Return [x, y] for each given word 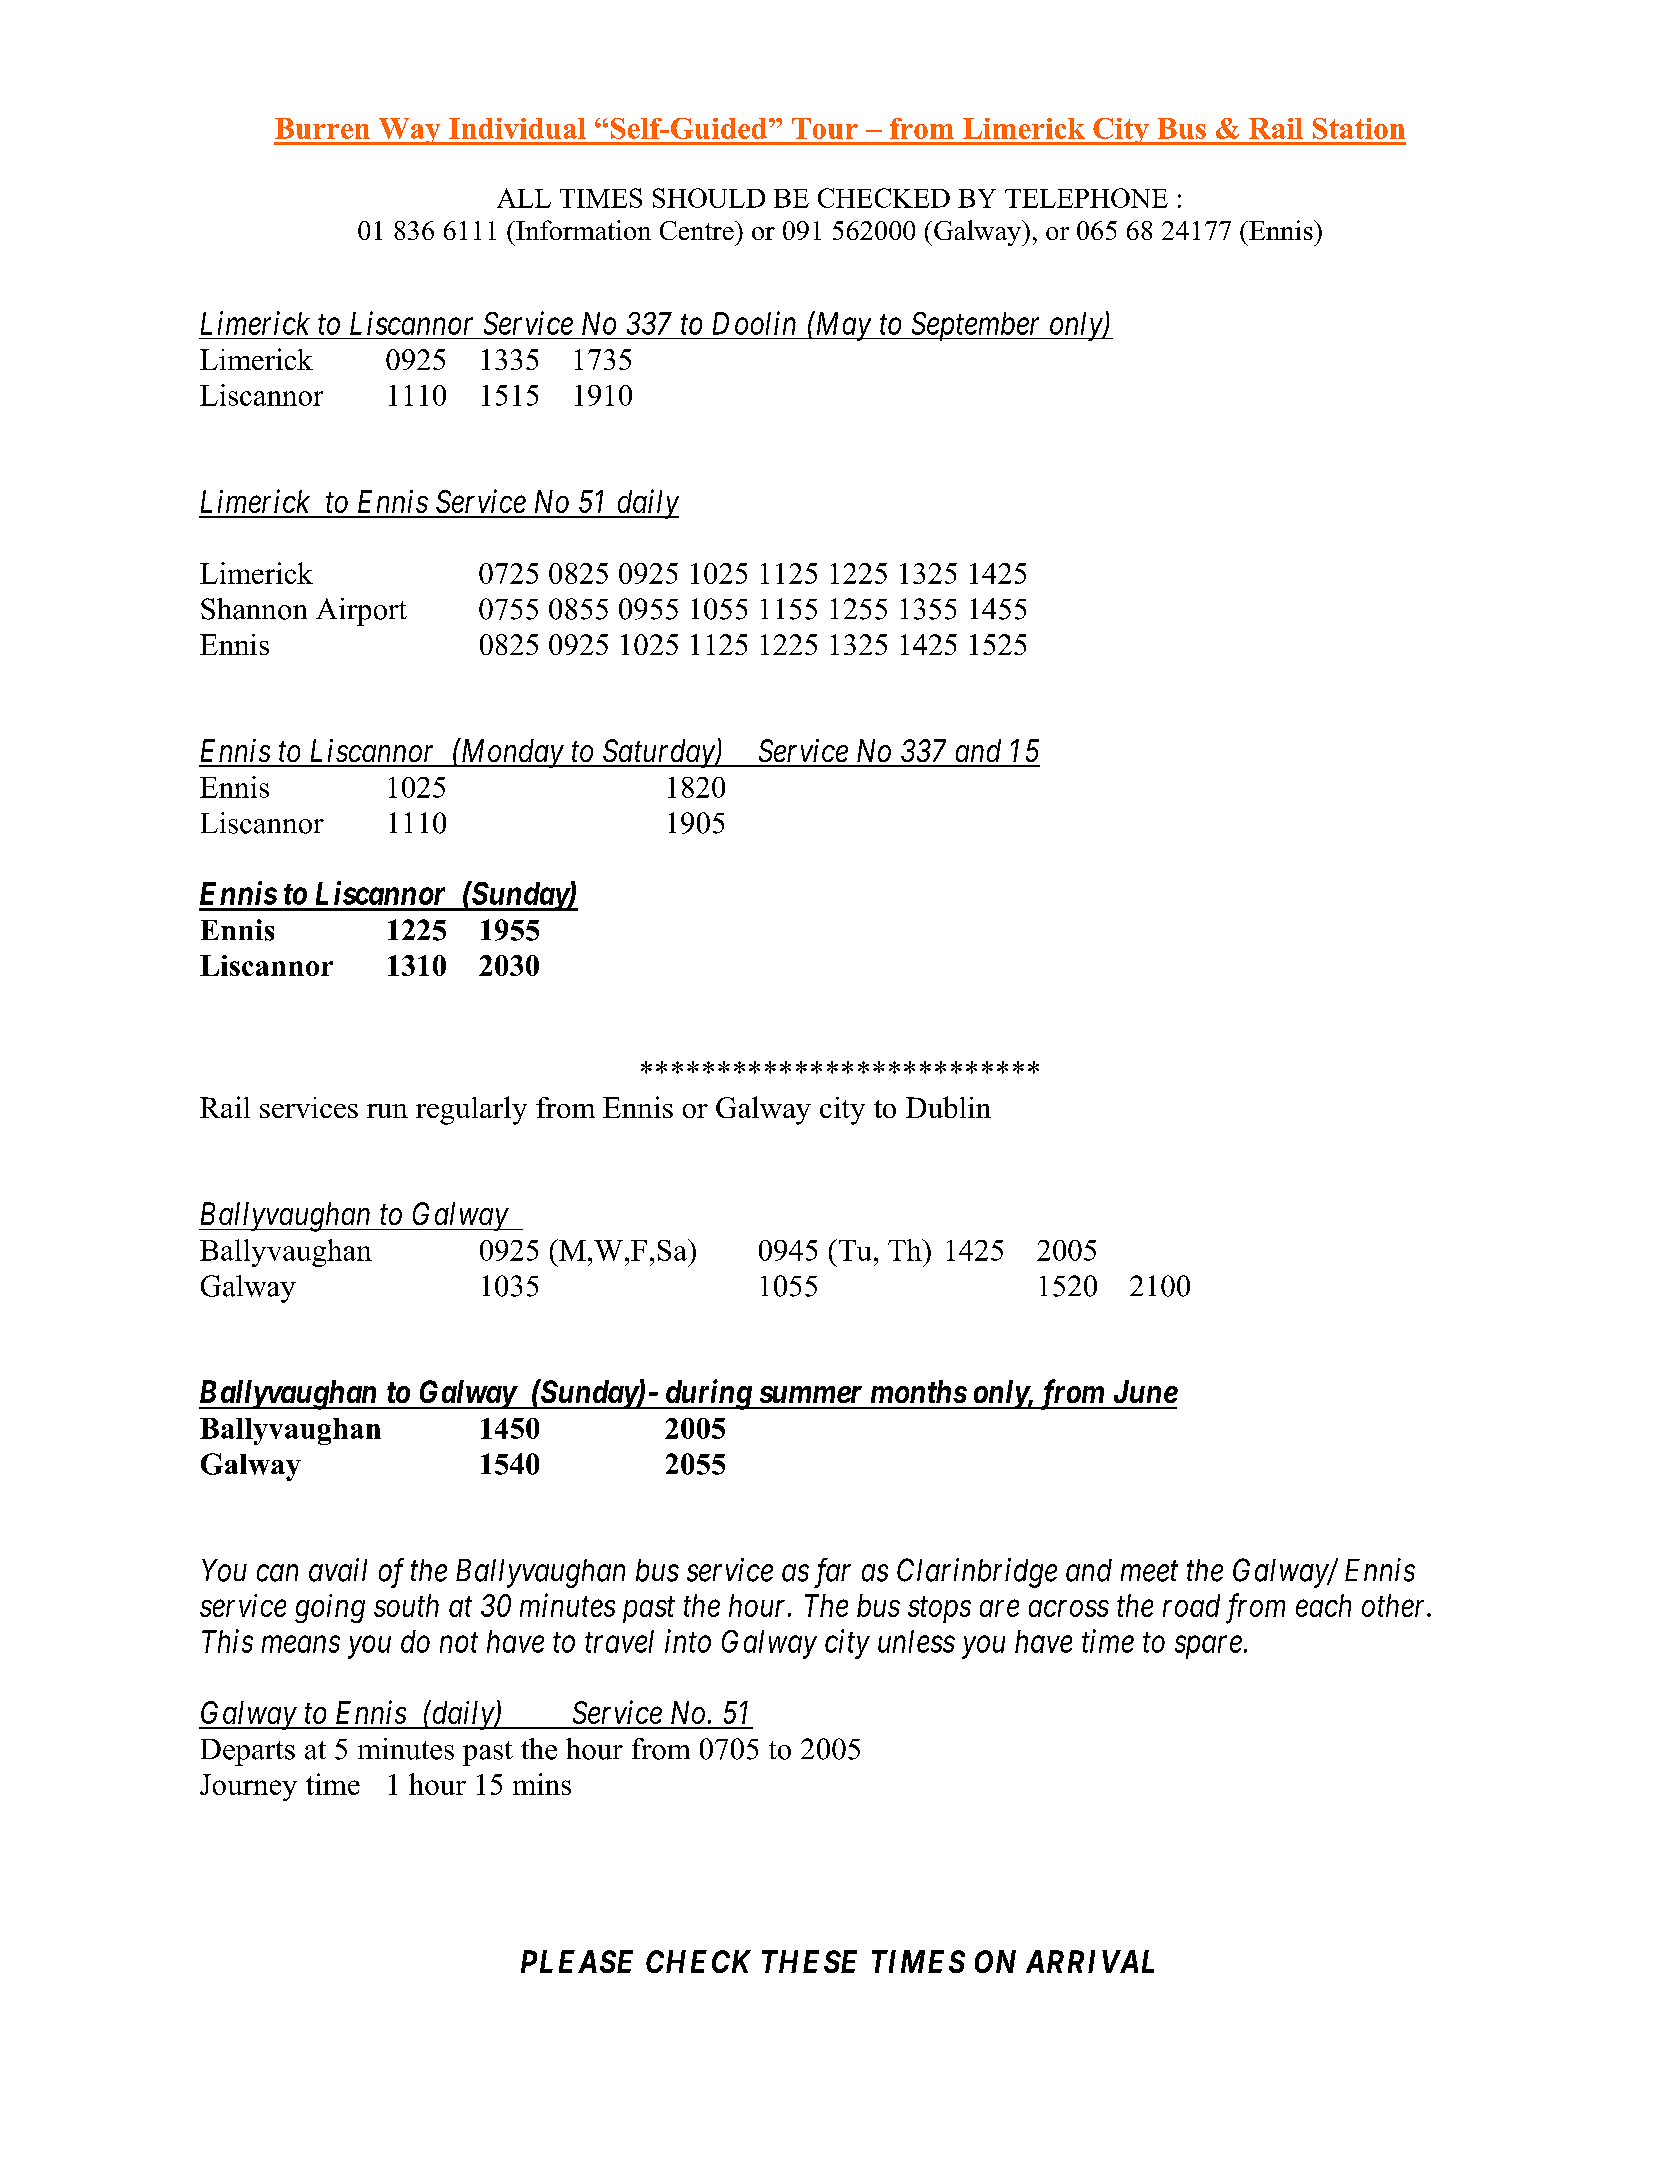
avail [338, 1570]
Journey [248, 1787]
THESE [809, 1961]
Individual [517, 128]
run [387, 1111]
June [1146, 1391]
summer [811, 1394]
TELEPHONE [1086, 198]
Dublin [948, 1107]
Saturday [658, 753]
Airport [361, 612]
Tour [825, 128]
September [976, 326]
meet [1149, 1572]
